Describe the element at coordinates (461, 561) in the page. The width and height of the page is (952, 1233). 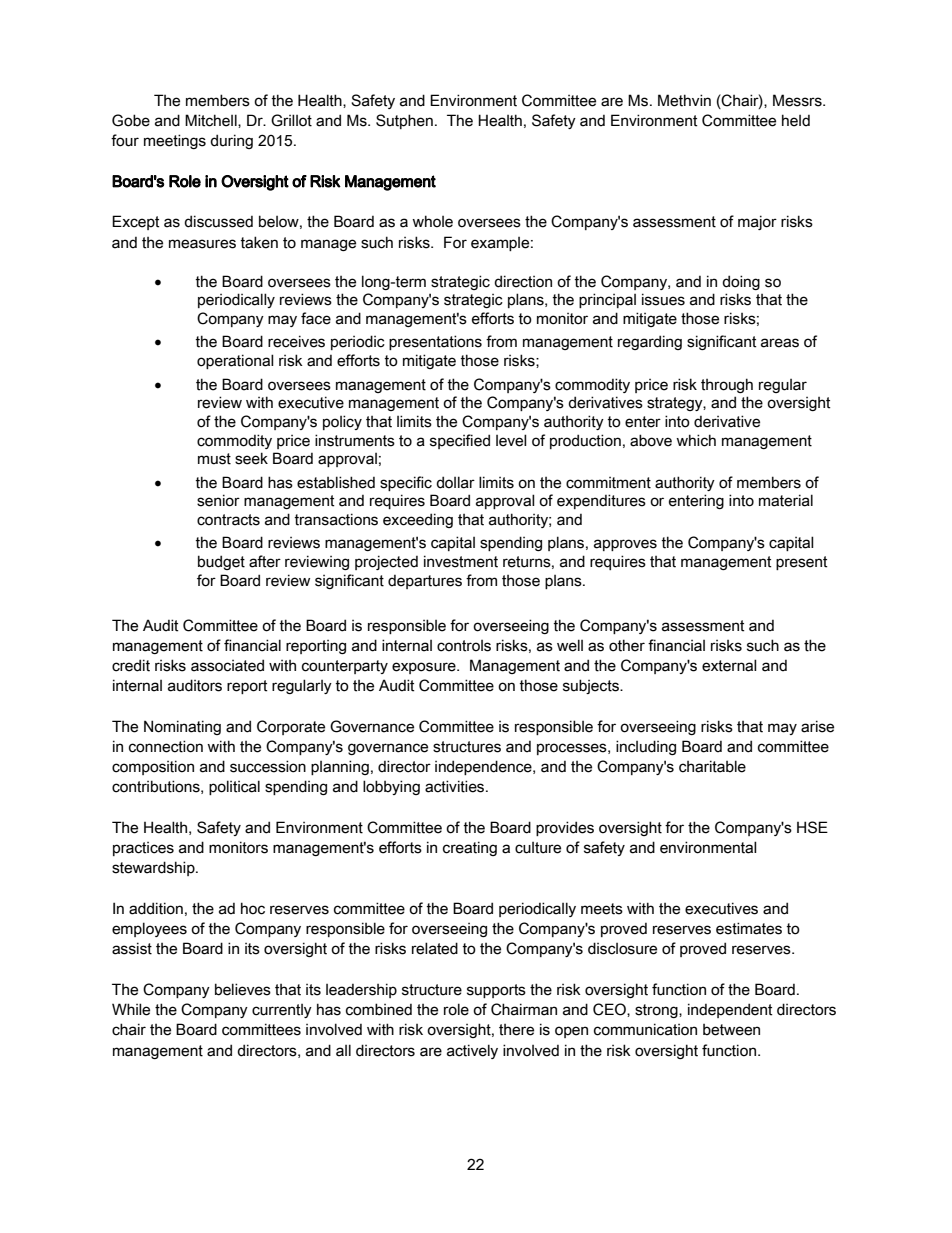
I see `investment` at that location.
